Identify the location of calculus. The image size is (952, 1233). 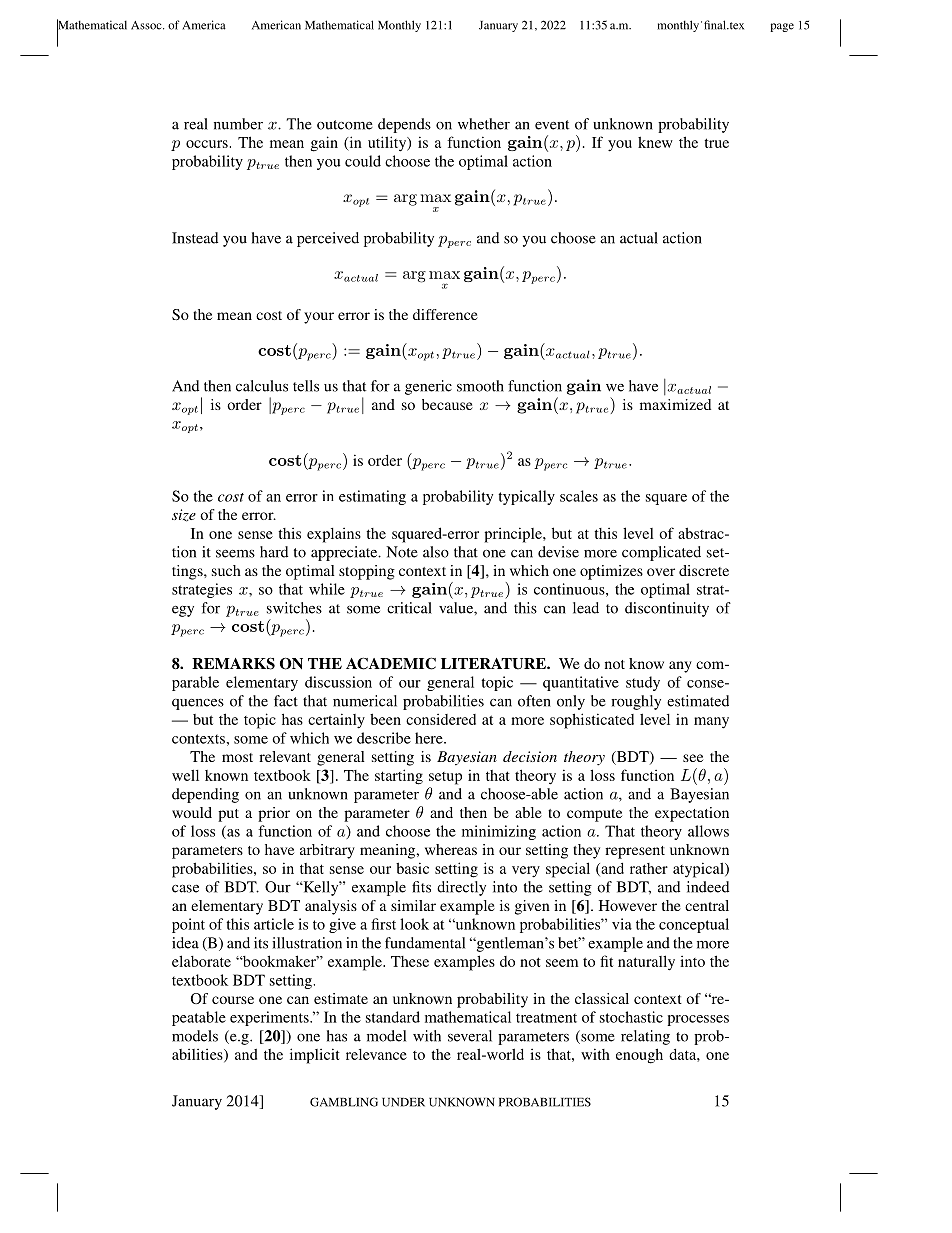
(262, 386).
